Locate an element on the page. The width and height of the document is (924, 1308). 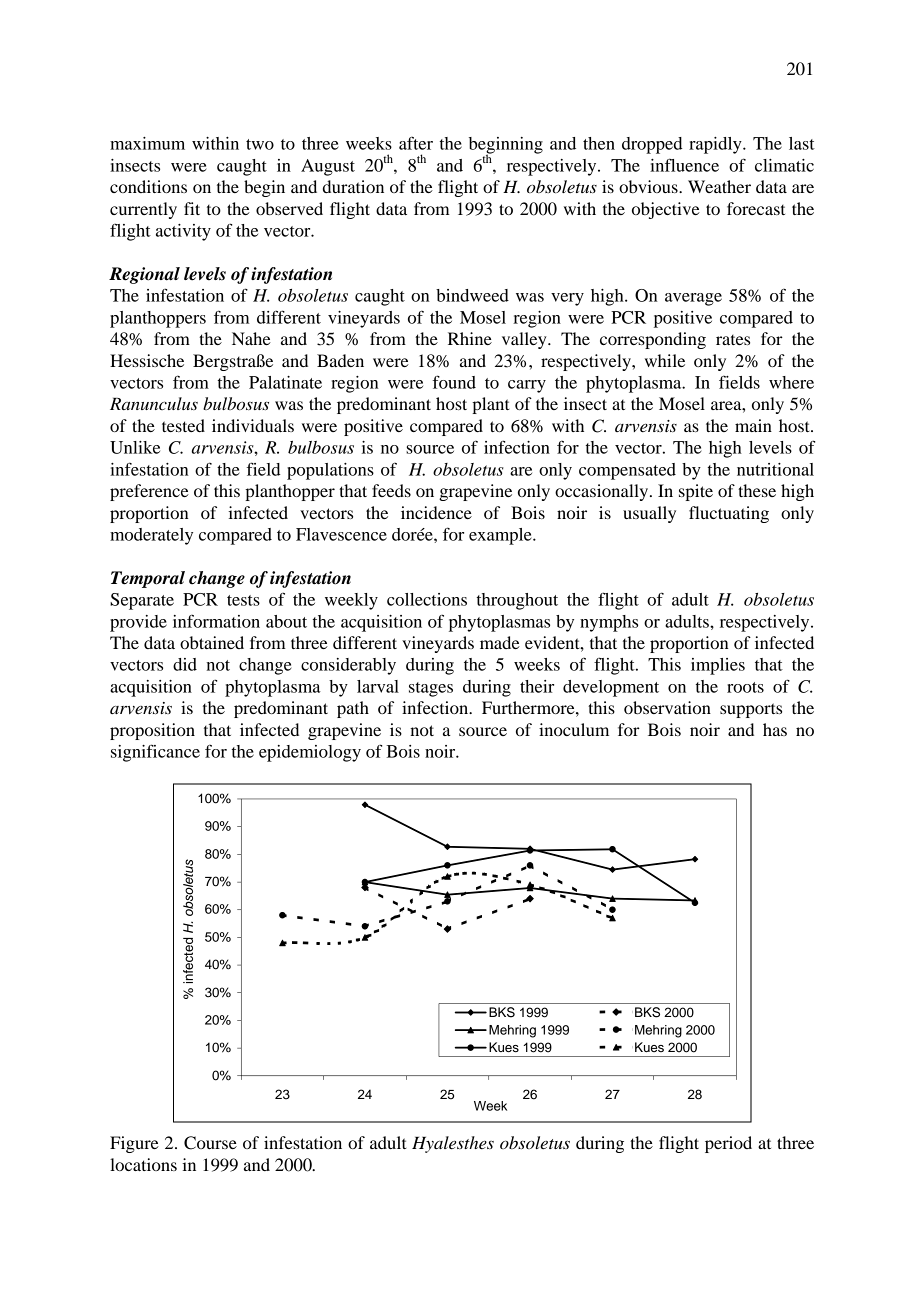
period is located at coordinates (728, 1144).
